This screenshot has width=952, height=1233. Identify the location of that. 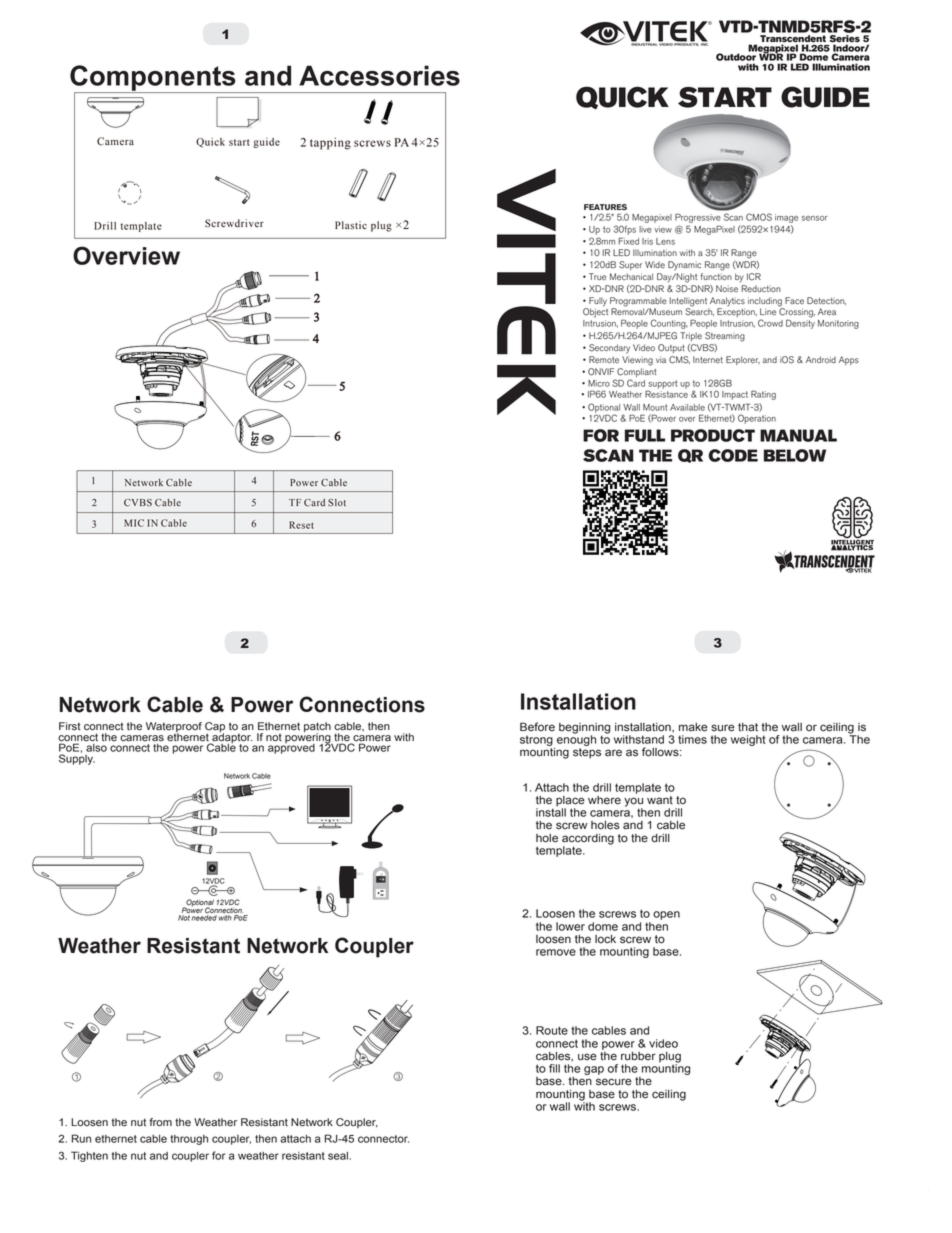
(748, 727).
